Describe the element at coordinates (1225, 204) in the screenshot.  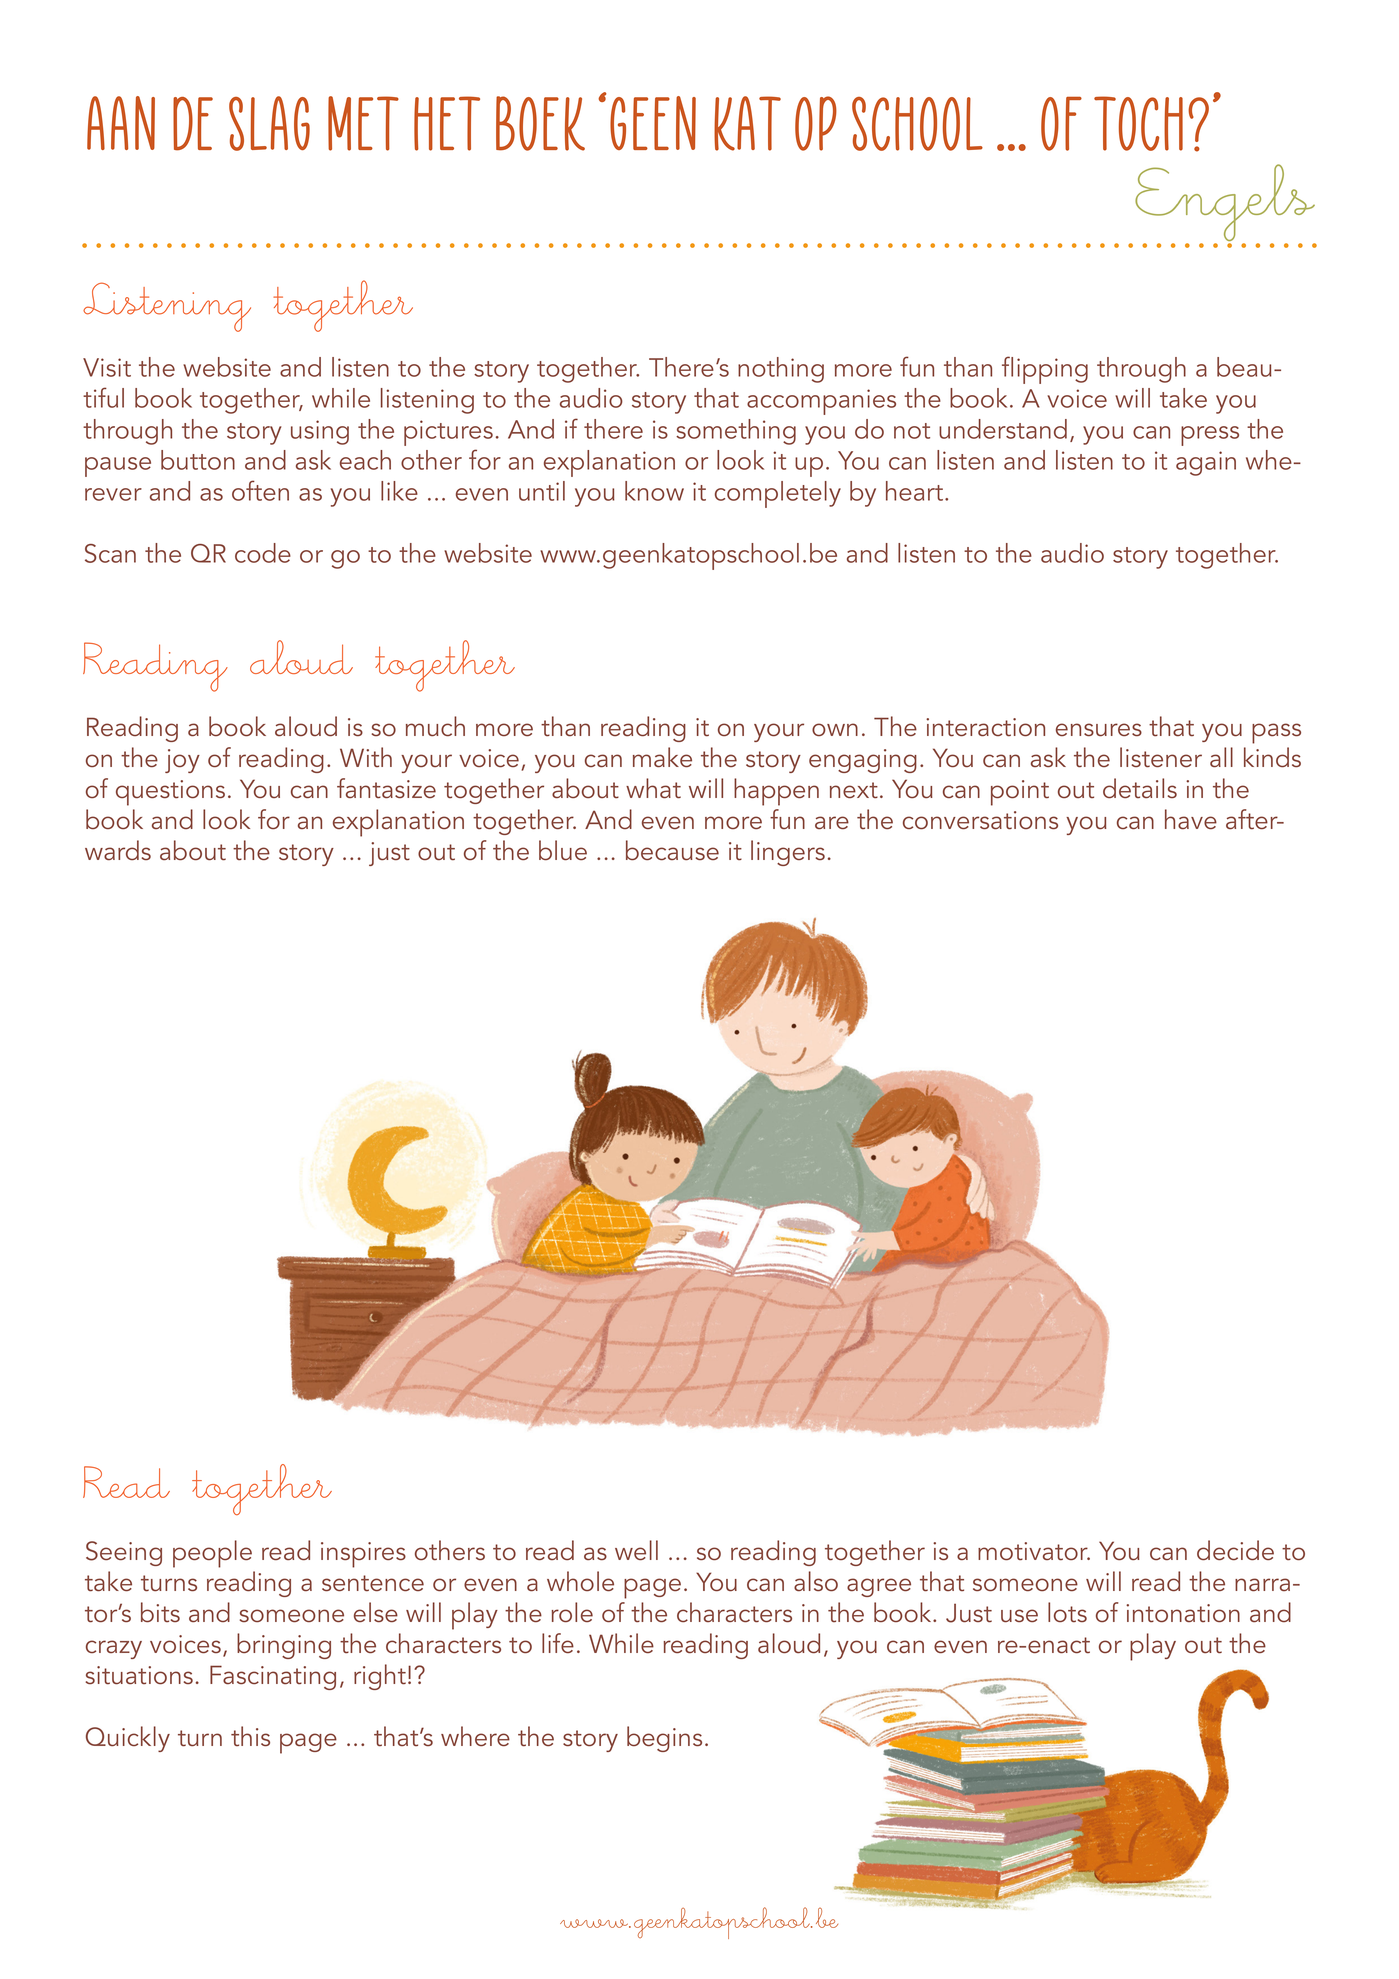
I see `Engels` at that location.
